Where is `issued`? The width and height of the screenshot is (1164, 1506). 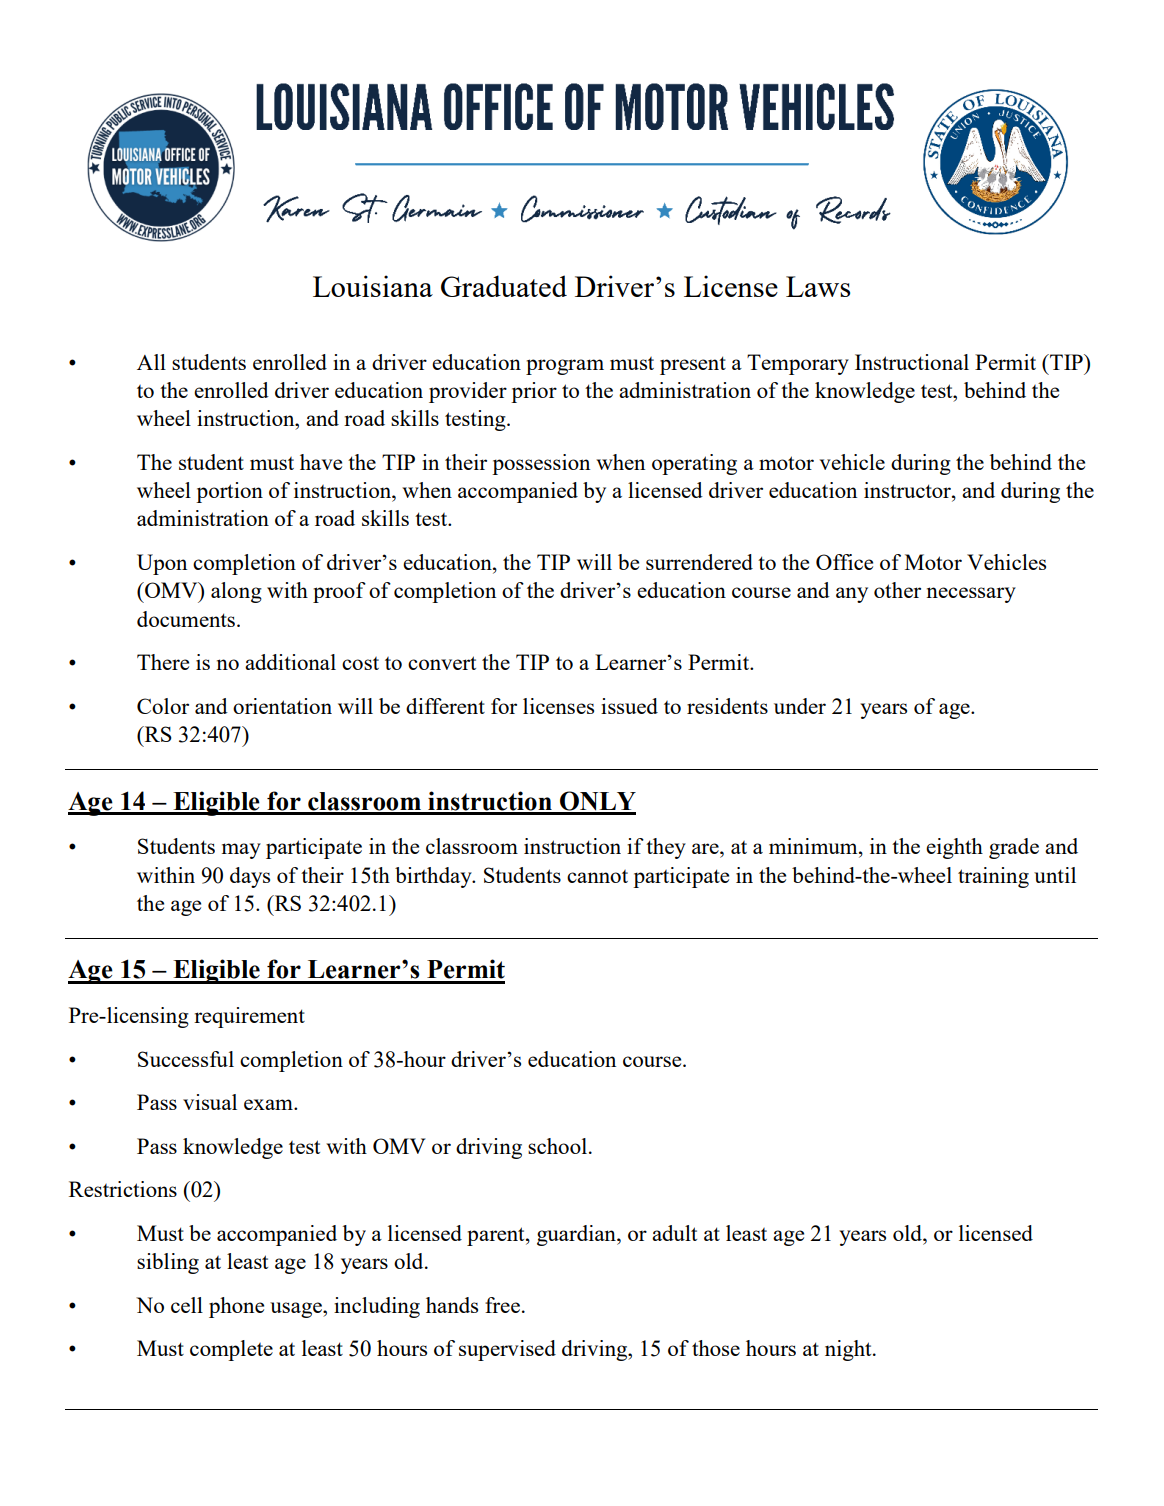
issued is located at coordinates (629, 706).
